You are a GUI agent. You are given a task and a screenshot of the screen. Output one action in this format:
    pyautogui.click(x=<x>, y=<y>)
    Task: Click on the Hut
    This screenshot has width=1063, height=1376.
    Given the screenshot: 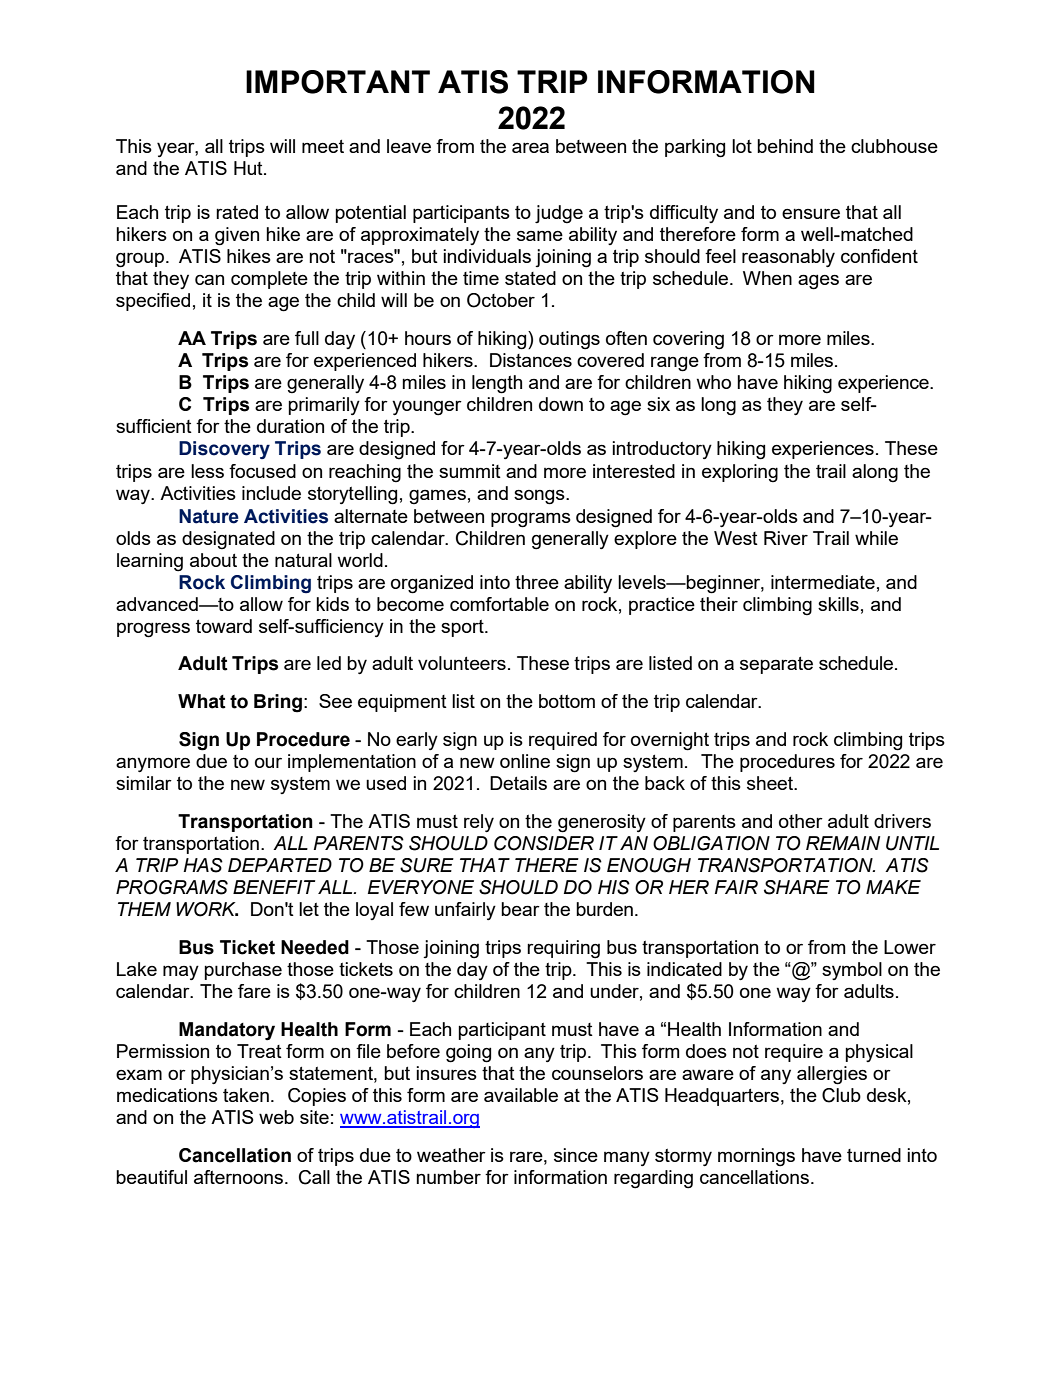 What is the action you would take?
    pyautogui.click(x=249, y=168)
